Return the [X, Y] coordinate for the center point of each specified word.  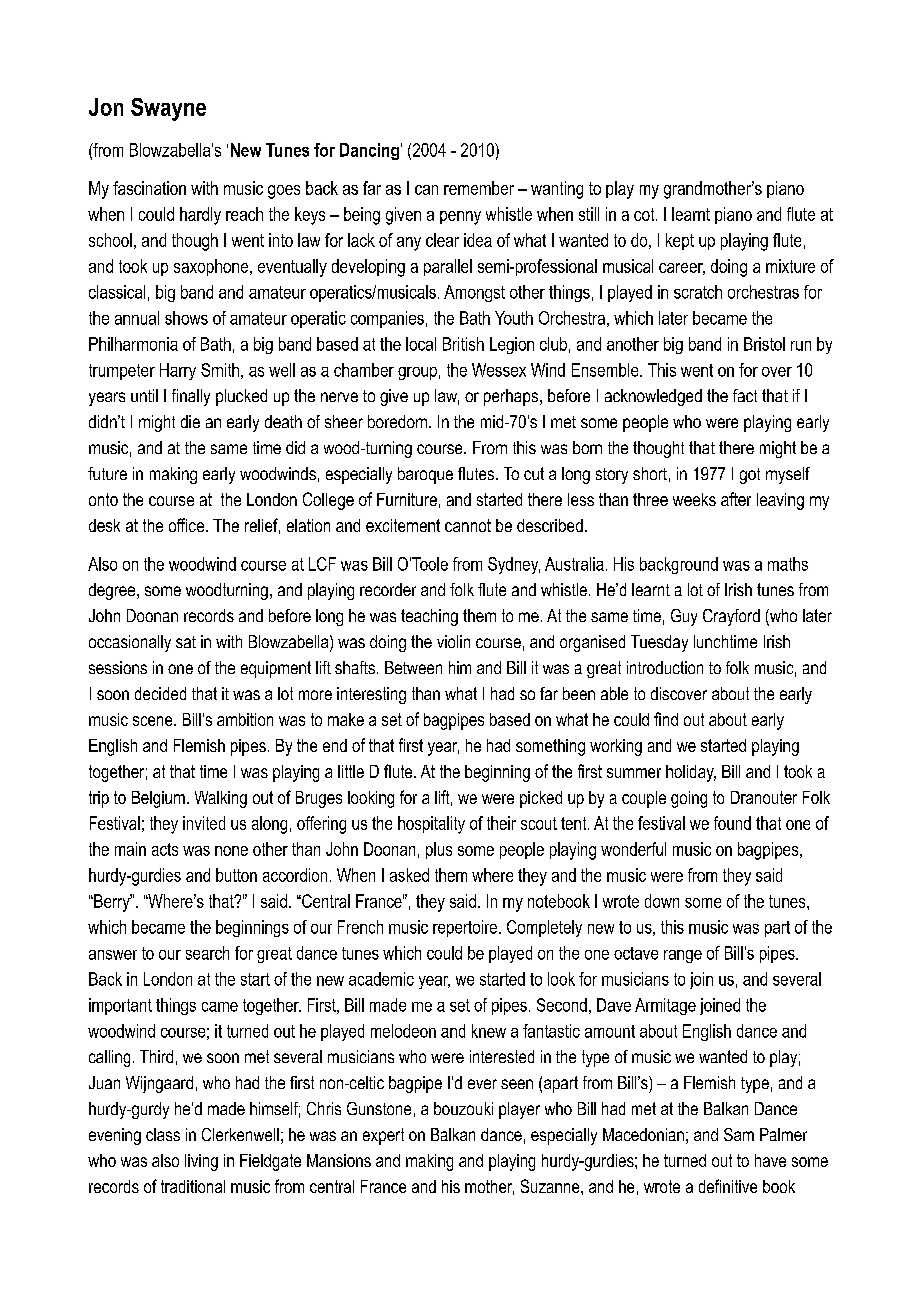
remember [479, 188]
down [662, 901]
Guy [684, 617]
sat [186, 642]
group [417, 373]
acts [165, 849]
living [201, 1162]
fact [745, 395]
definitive [728, 1186]
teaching [429, 617]
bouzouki [463, 1108]
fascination [149, 188]
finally [191, 397]
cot [645, 214]
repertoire [466, 928]
